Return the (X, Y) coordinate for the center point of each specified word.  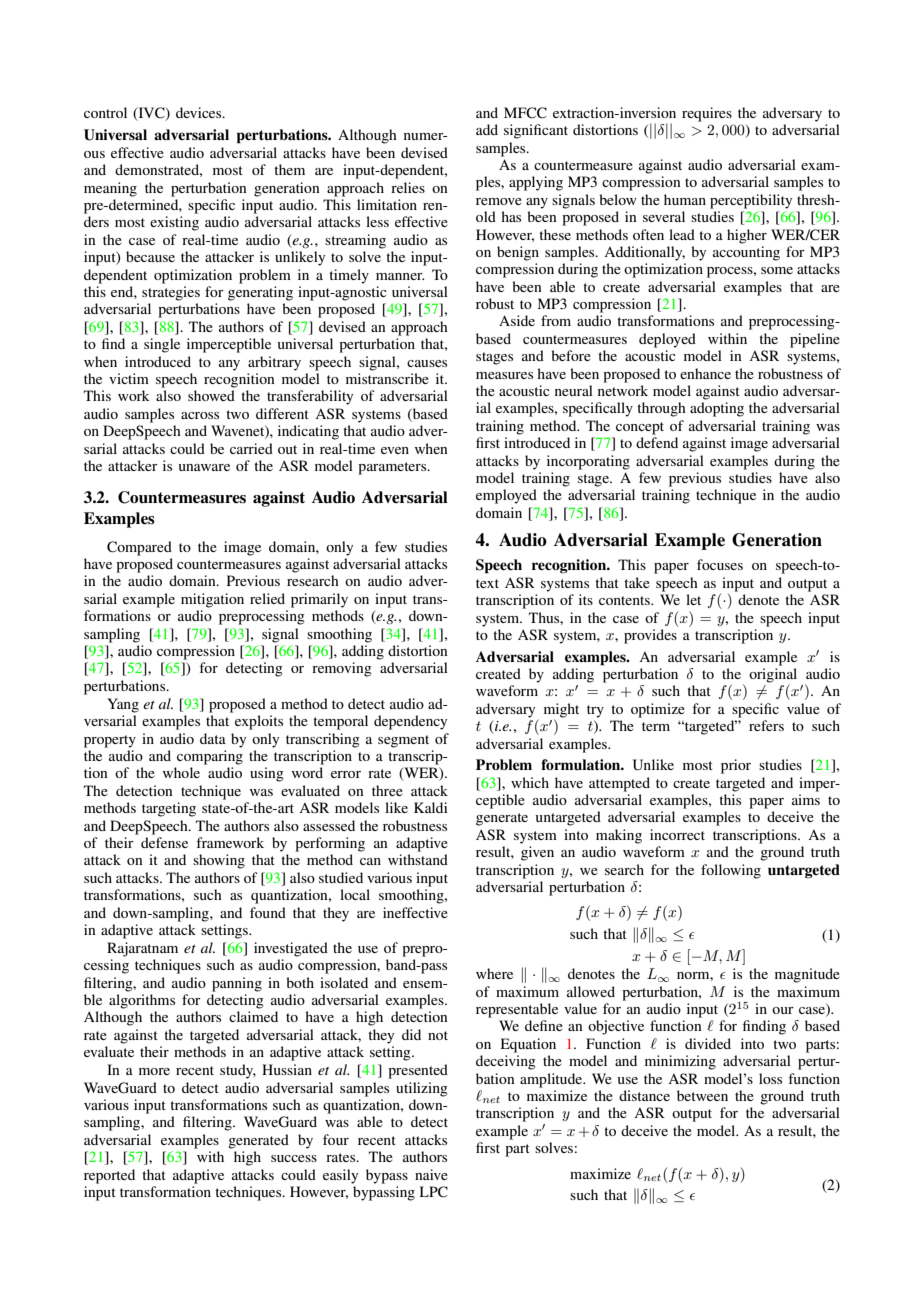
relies (408, 187)
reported (109, 1176)
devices (200, 112)
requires (707, 114)
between (702, 1095)
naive (431, 1174)
